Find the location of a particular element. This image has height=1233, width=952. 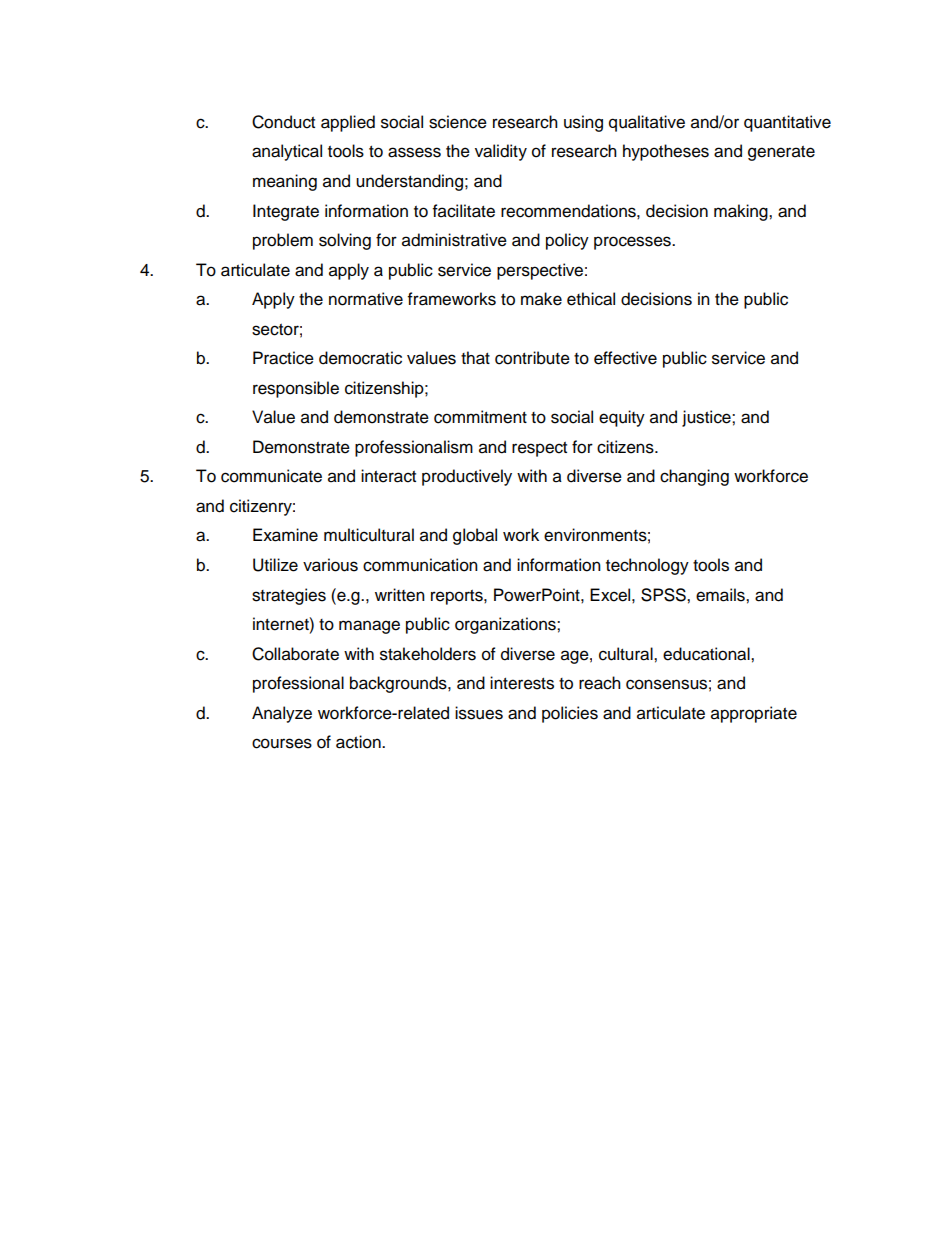

policies is located at coordinates (570, 714).
